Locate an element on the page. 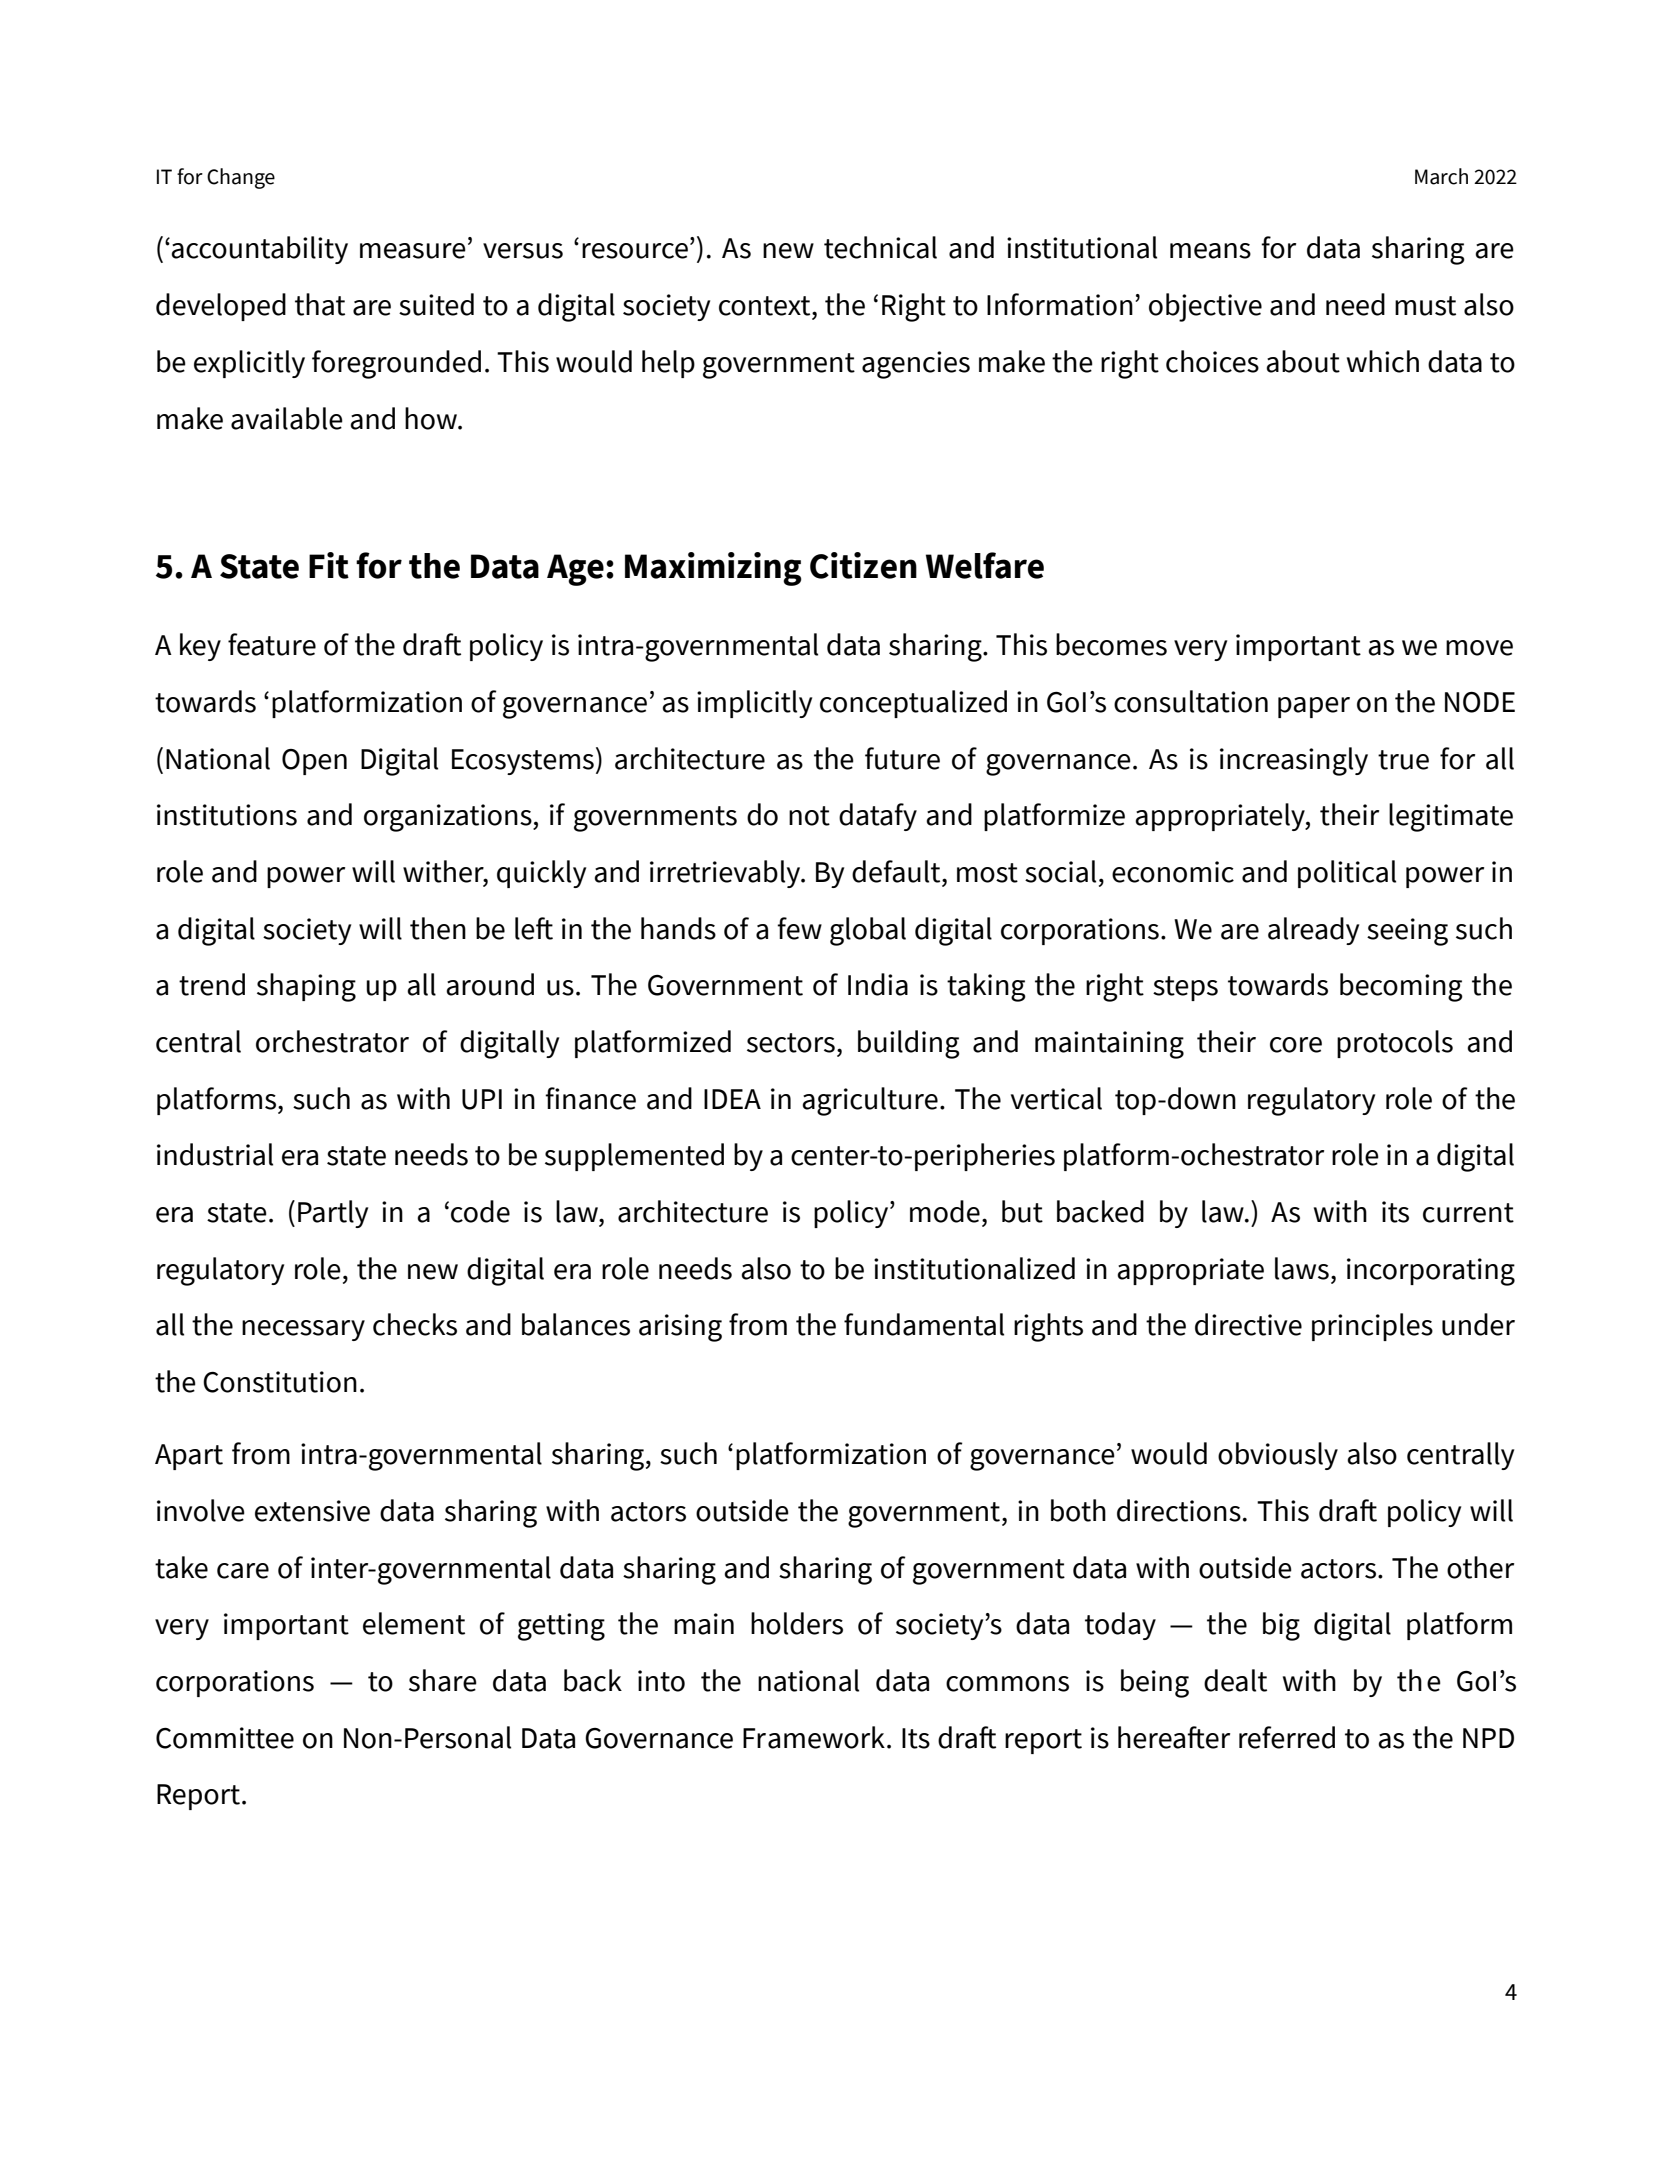  share is located at coordinates (443, 1680).
